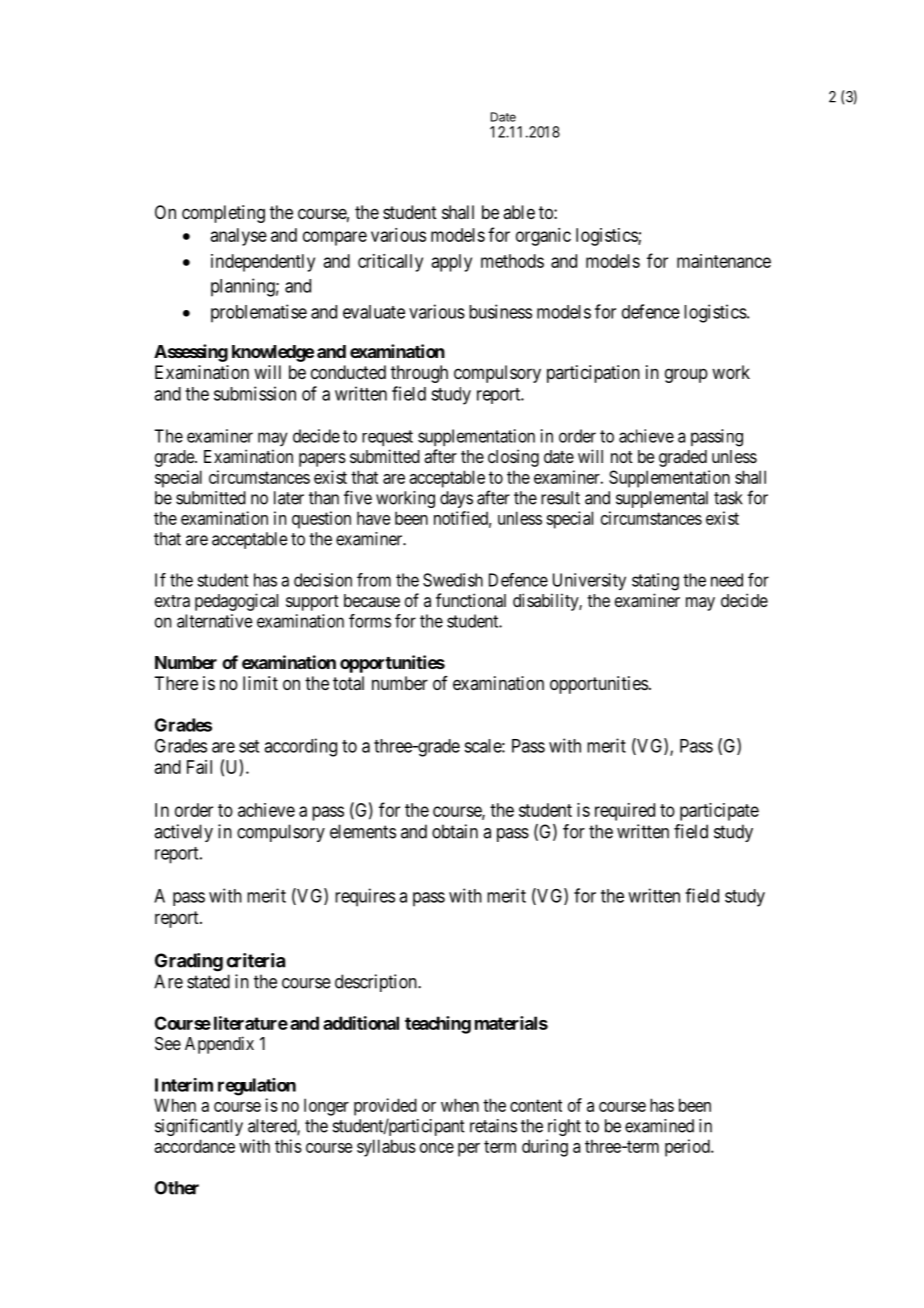 The height and width of the screenshot is (1308, 924). I want to click on accordance, so click(194, 1146).
